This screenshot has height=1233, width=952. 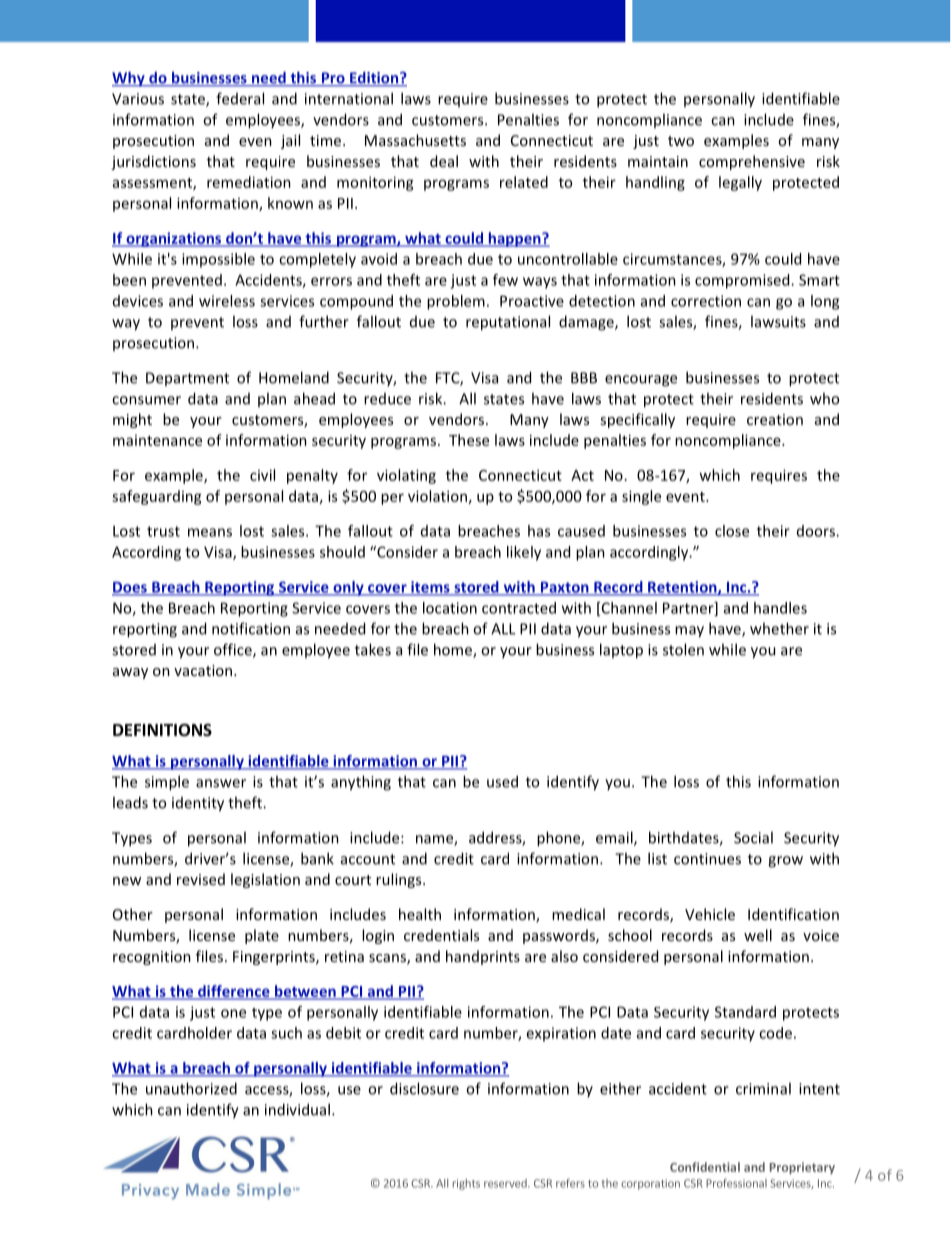 What do you see at coordinates (240, 98) in the screenshot?
I see `federal` at bounding box center [240, 98].
